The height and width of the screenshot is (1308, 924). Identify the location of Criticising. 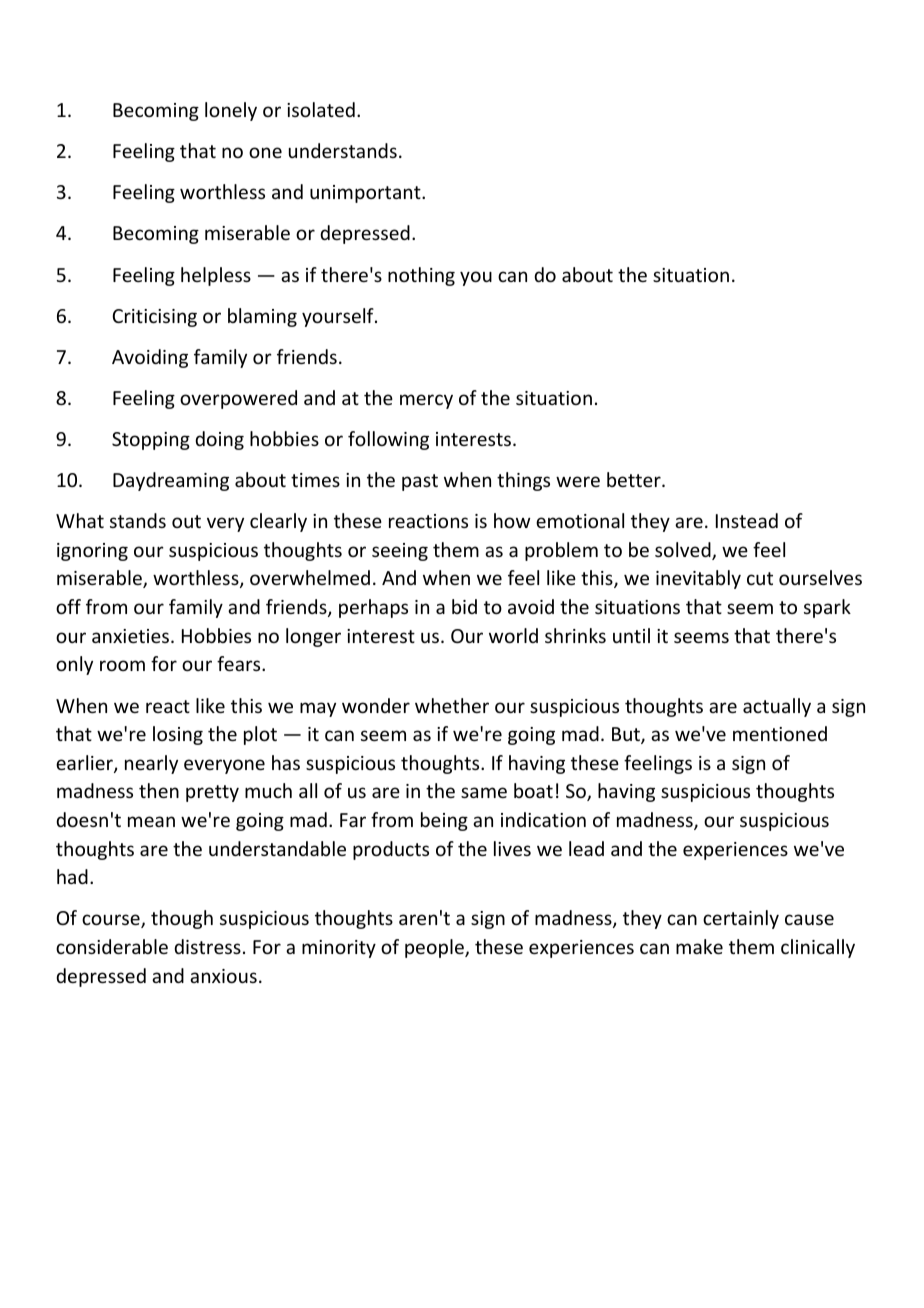
(154, 318).
